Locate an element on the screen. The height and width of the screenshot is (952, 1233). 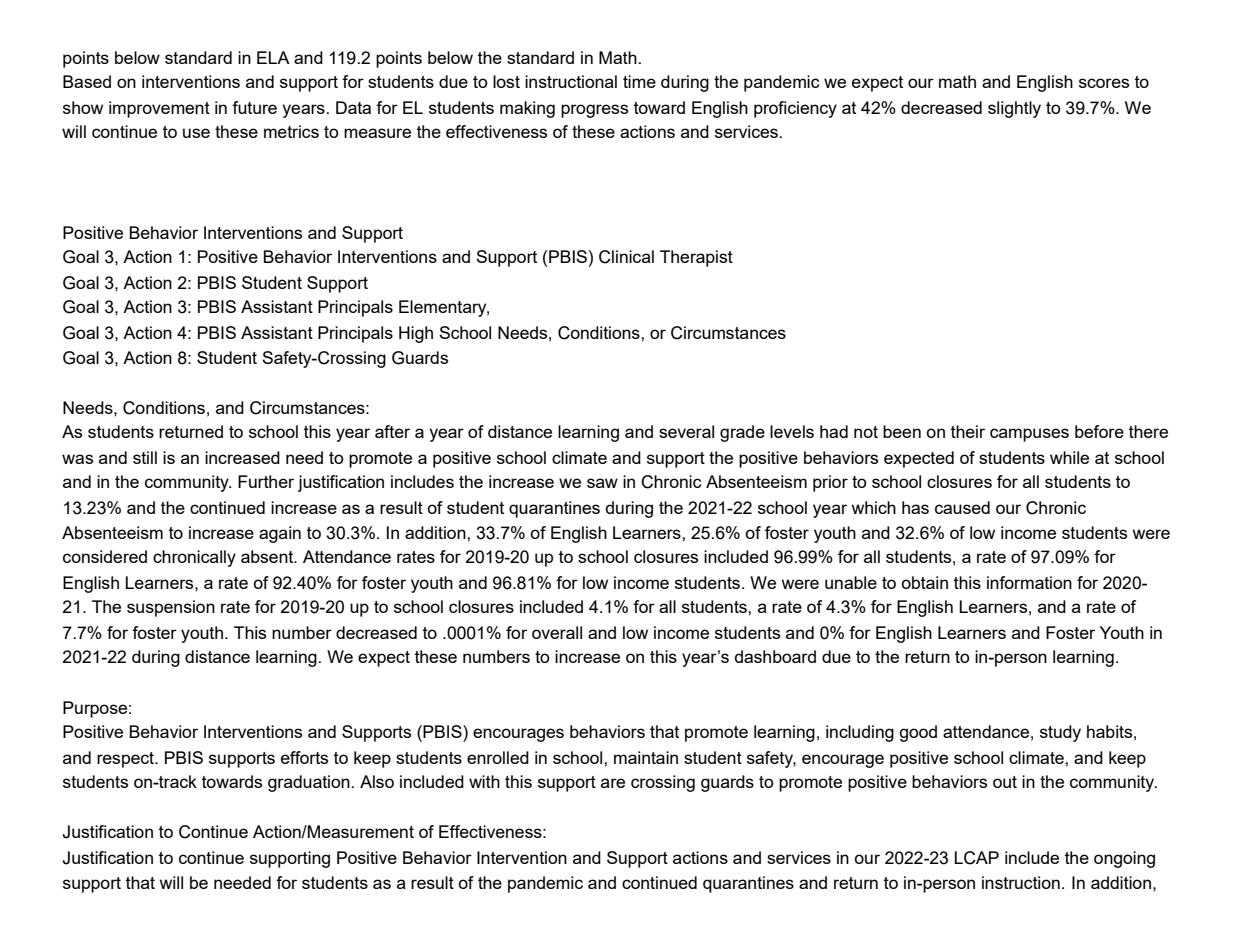
slightly is located at coordinates (1014, 109).
